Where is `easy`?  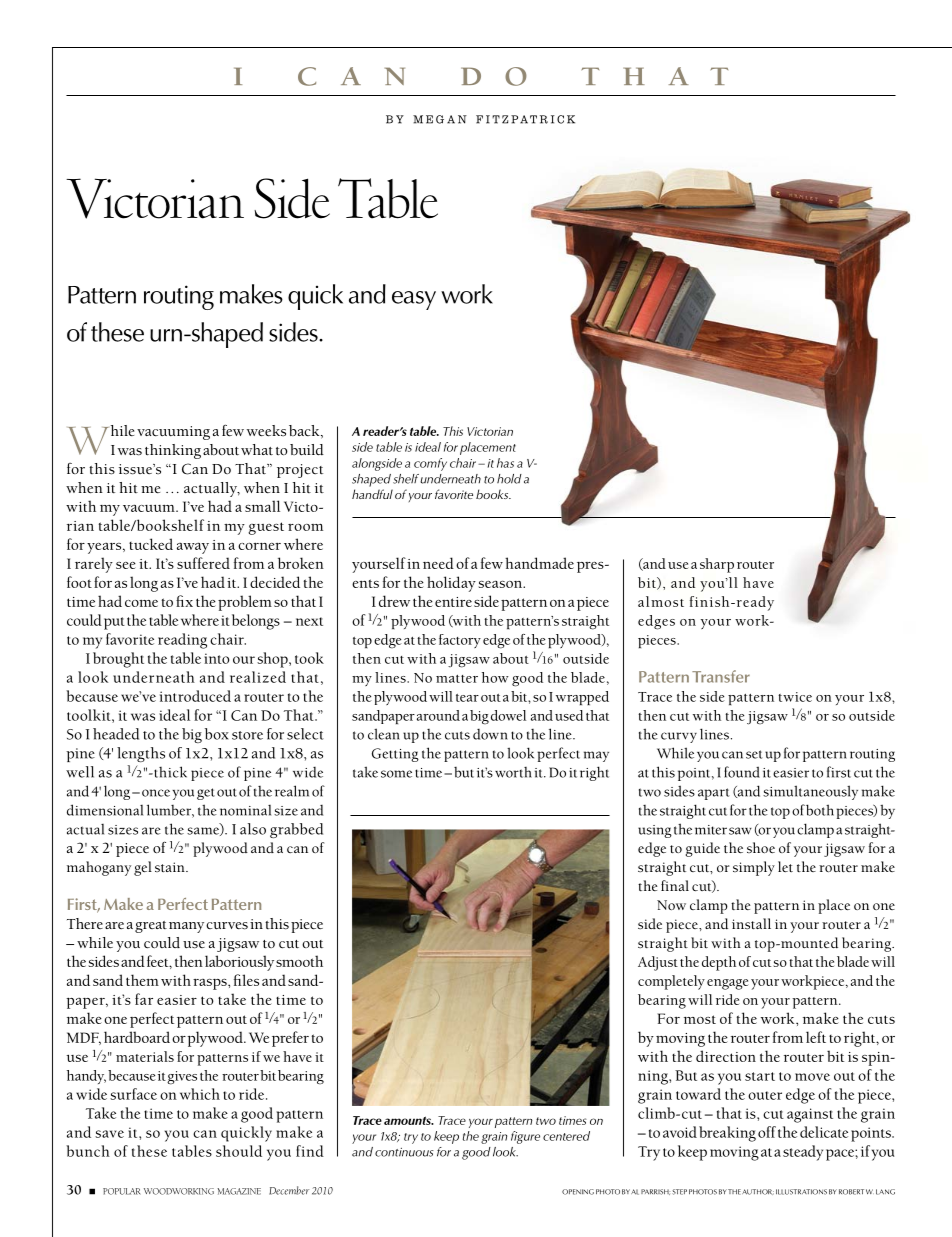 easy is located at coordinates (414, 300).
